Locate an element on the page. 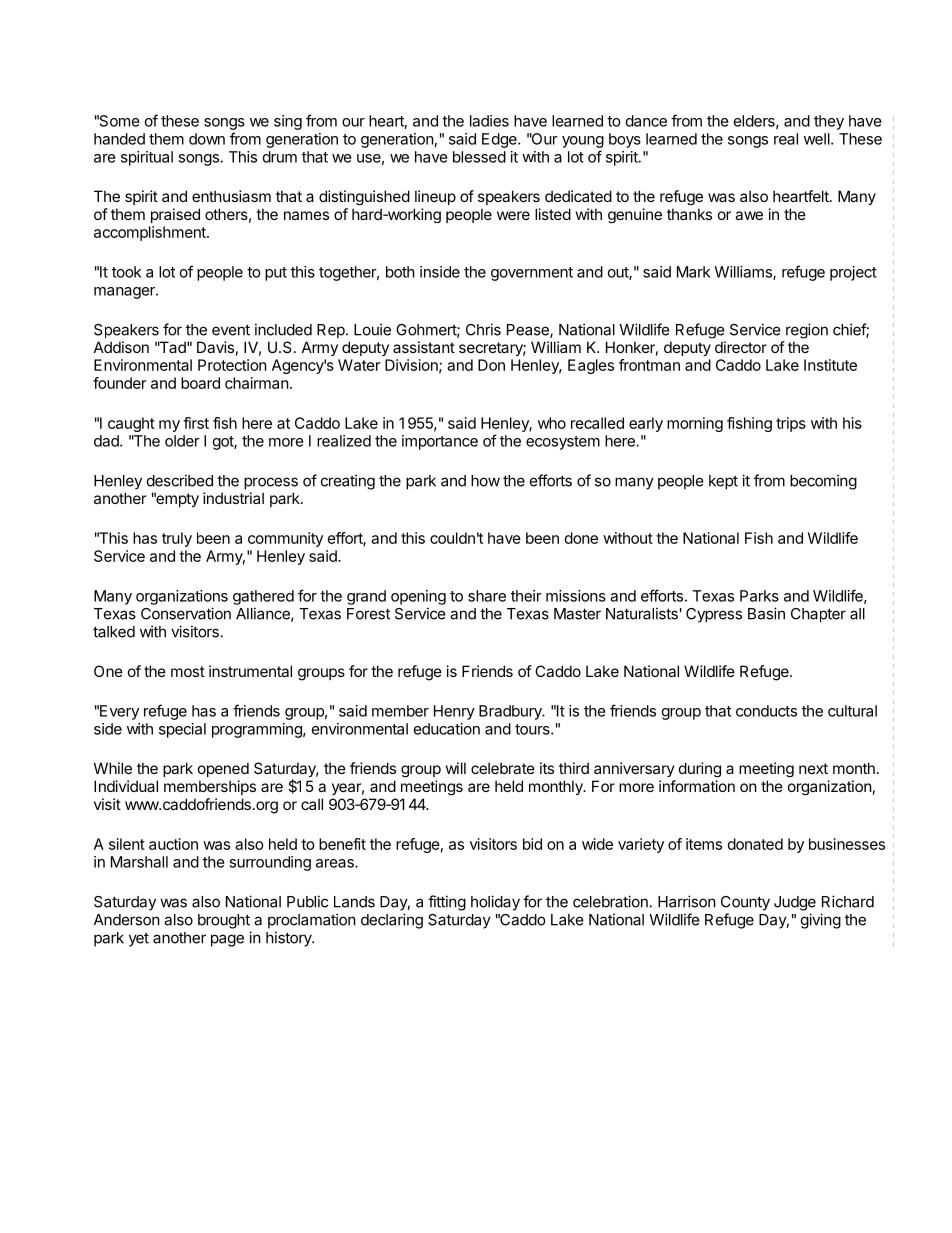 This image has height=1233, width=952. down is located at coordinates (207, 139).
